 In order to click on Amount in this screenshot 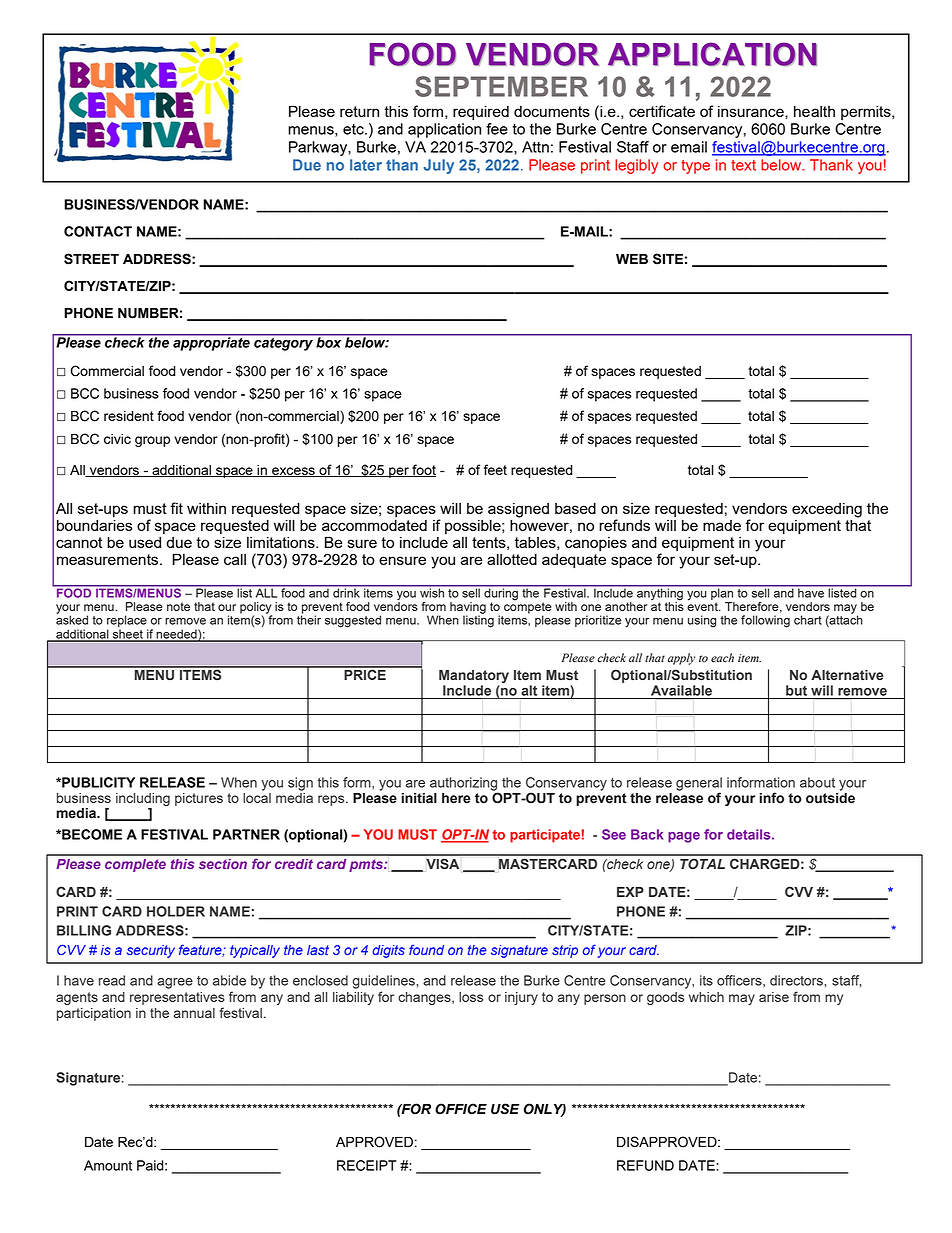, I will do `click(108, 1165)`.
